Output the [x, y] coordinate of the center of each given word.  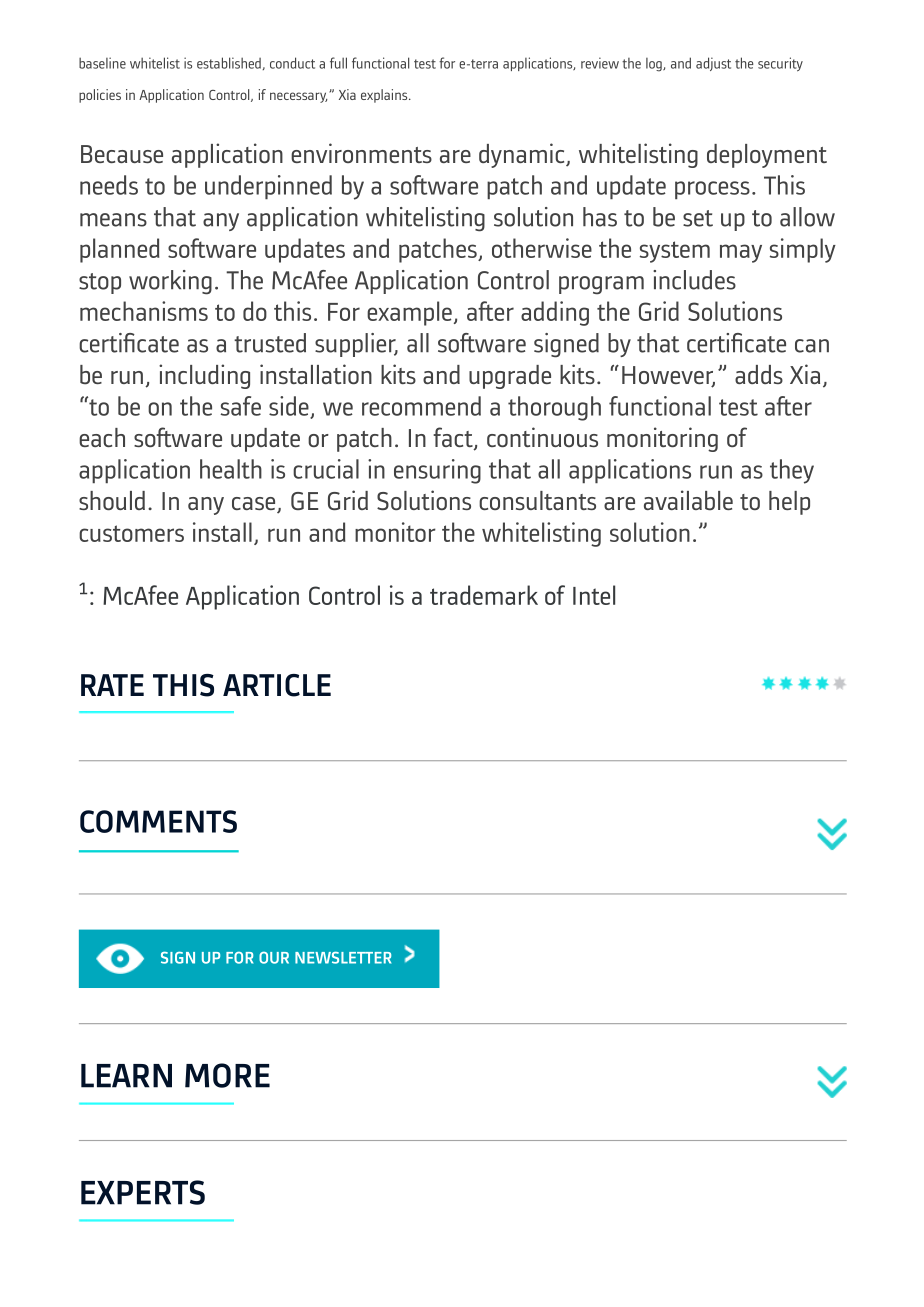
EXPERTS [143, 1192]
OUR [274, 957]
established [229, 63]
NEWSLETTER [343, 957]
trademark [484, 595]
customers [131, 533]
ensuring [437, 471]
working [170, 282]
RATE [112, 685]
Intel [594, 595]
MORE [227, 1075]
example [409, 313]
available [688, 500]
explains [385, 96]
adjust [713, 64]
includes [694, 280]
